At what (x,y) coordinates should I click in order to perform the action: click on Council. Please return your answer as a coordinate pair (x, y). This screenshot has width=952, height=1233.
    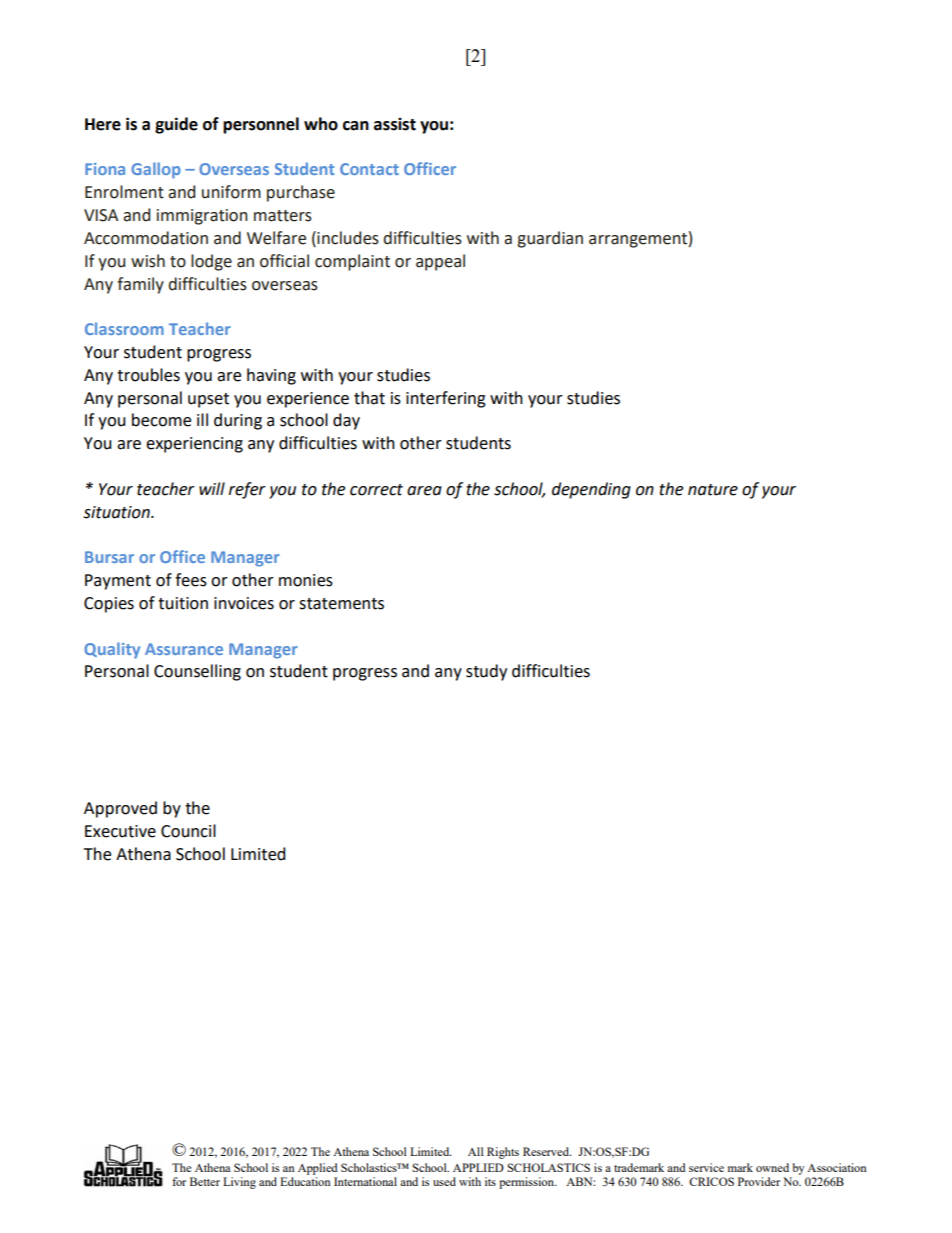
    Looking at the image, I should click on (188, 831).
